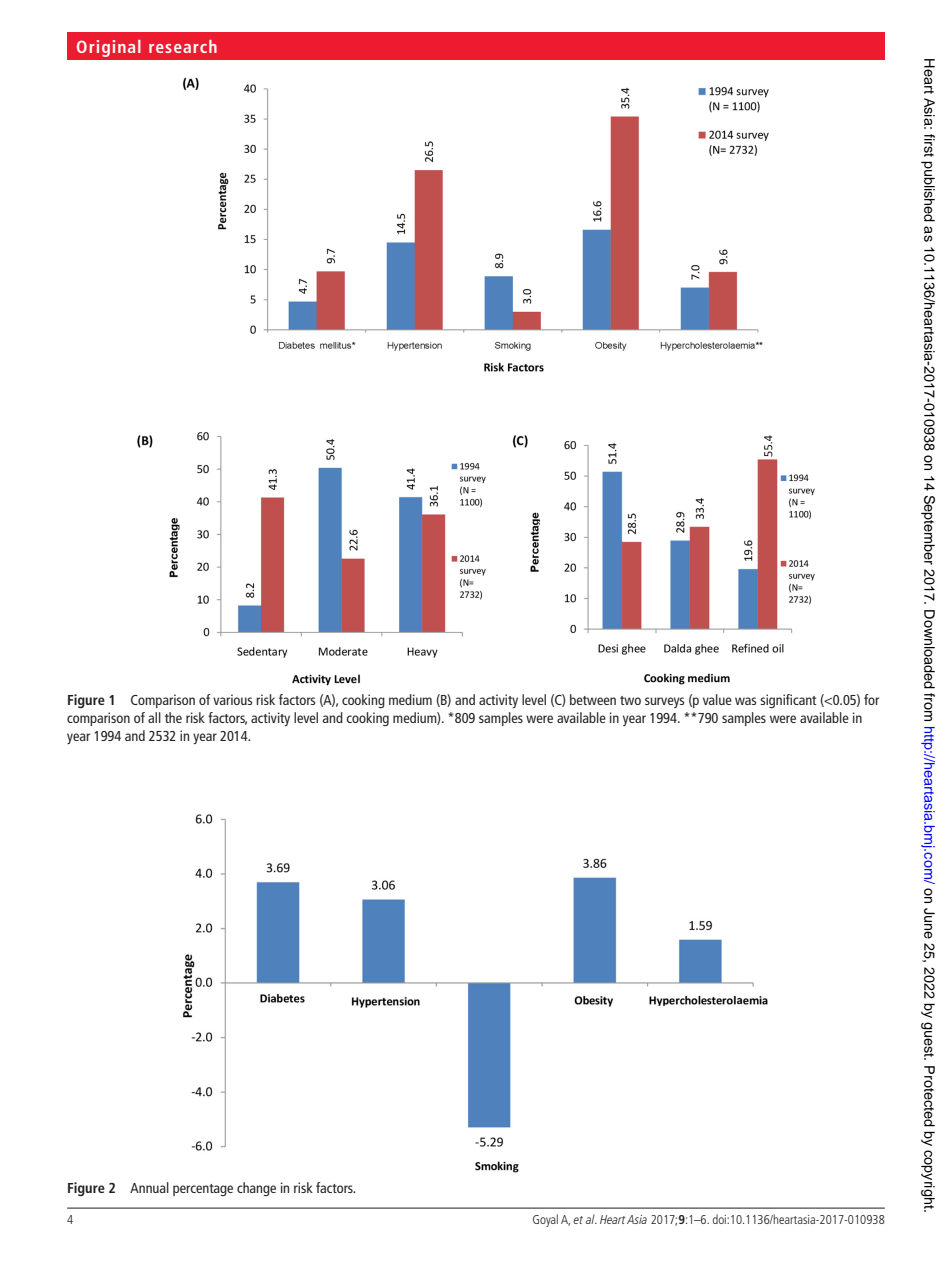 The height and width of the page is (1270, 952). I want to click on percentage, so click(203, 1190).
